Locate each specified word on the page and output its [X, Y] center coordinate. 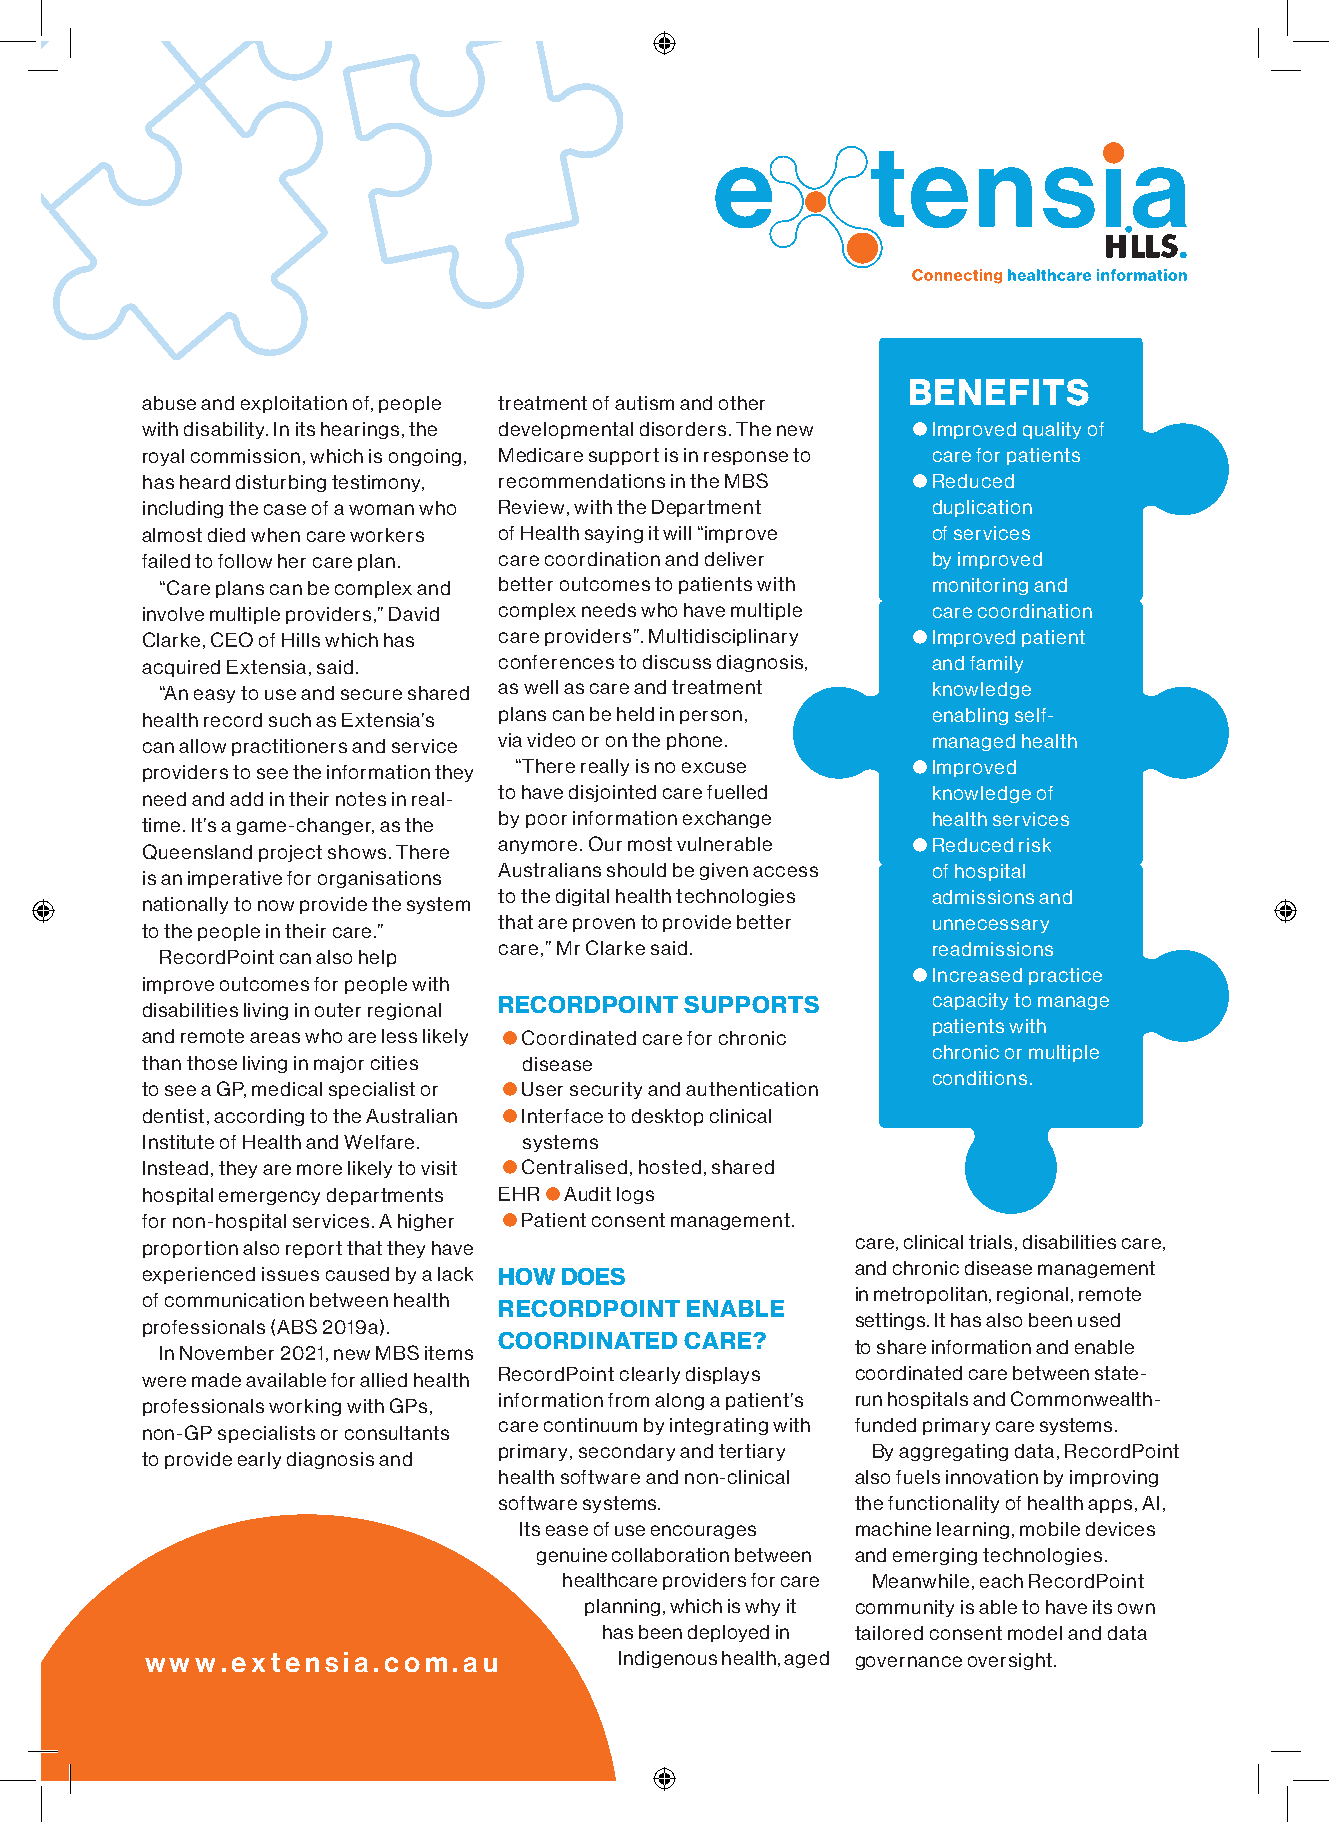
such [290, 720]
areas [275, 1037]
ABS [297, 1326]
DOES [593, 1276]
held [635, 714]
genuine [572, 1556]
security [606, 1090]
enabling [970, 716]
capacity [970, 1001]
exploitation [294, 404]
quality [1052, 430]
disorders [683, 429]
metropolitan [930, 1295]
